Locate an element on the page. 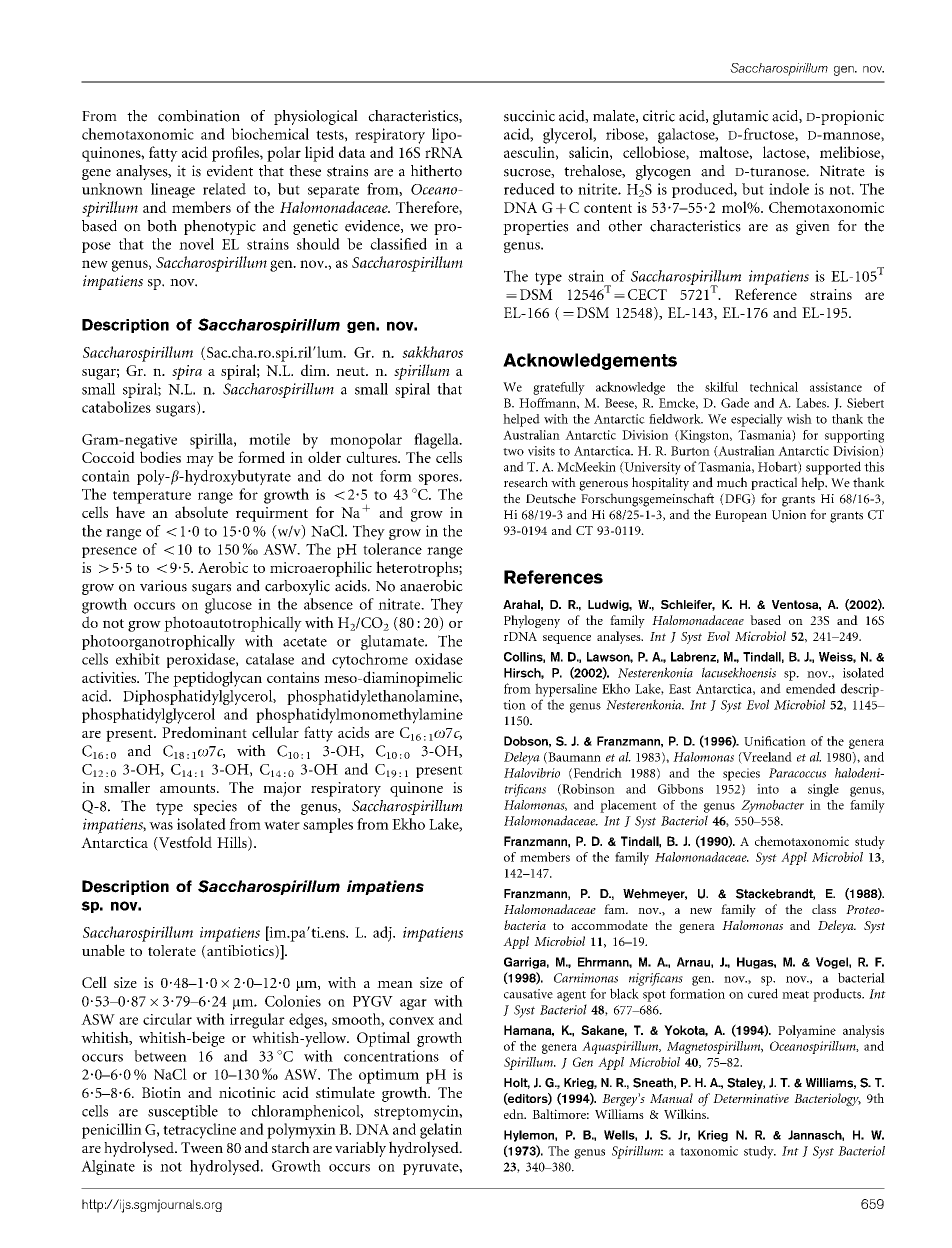 This document has height=1248, width=952. adj is located at coordinates (383, 934).
